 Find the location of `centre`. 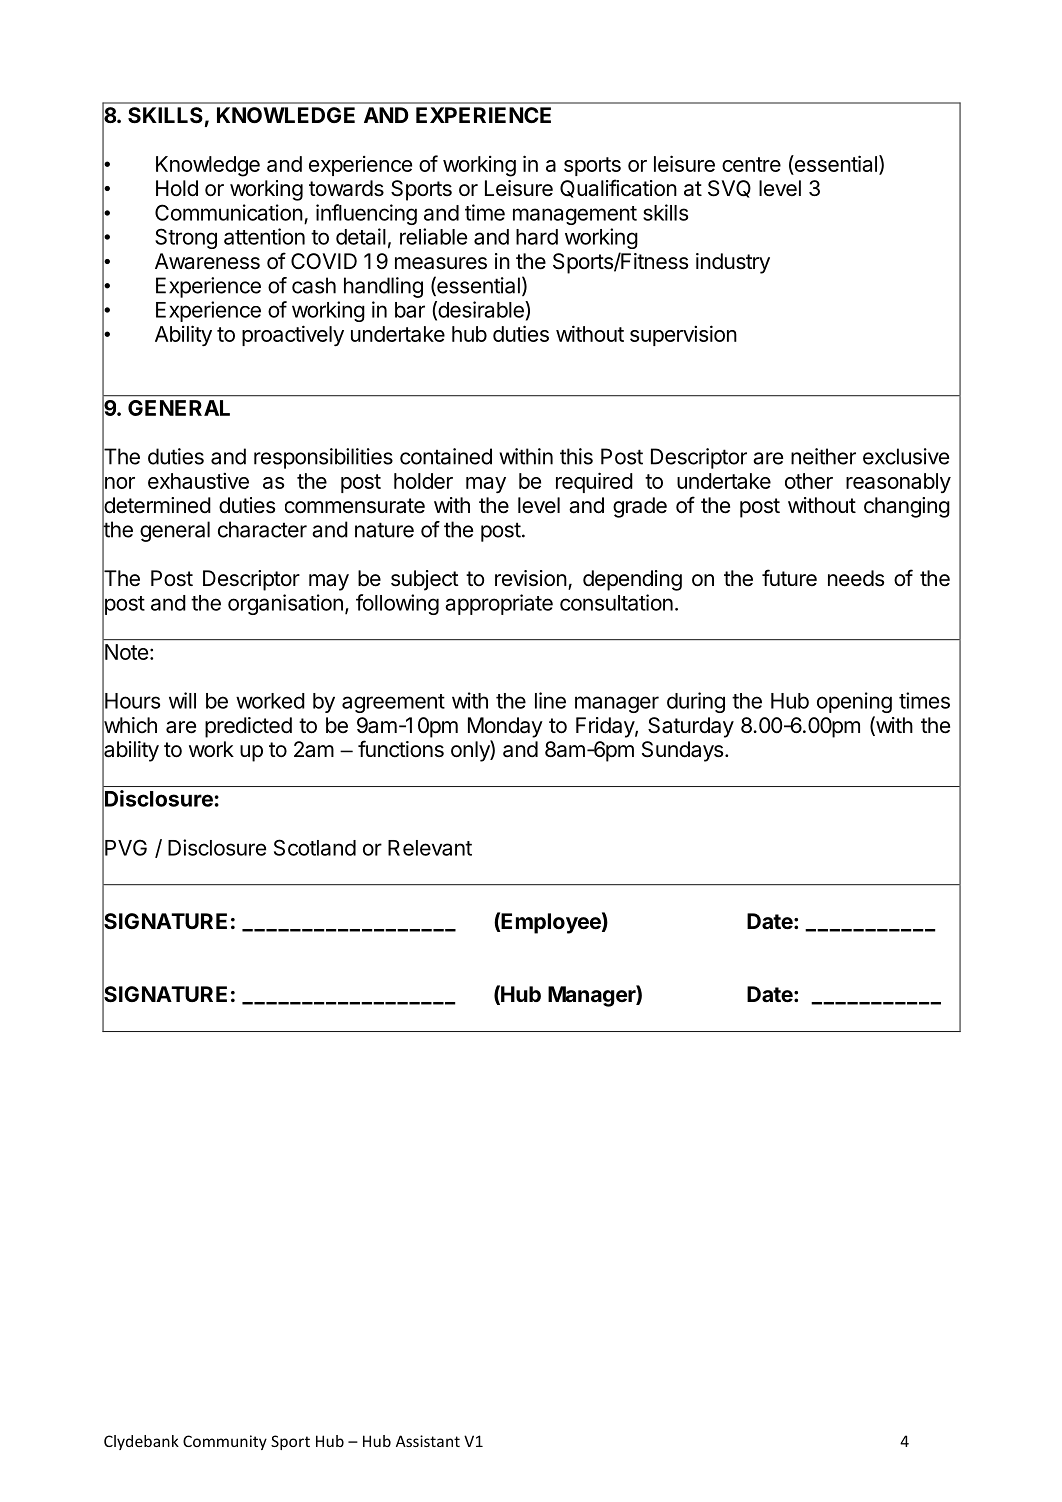

centre is located at coordinates (751, 164).
